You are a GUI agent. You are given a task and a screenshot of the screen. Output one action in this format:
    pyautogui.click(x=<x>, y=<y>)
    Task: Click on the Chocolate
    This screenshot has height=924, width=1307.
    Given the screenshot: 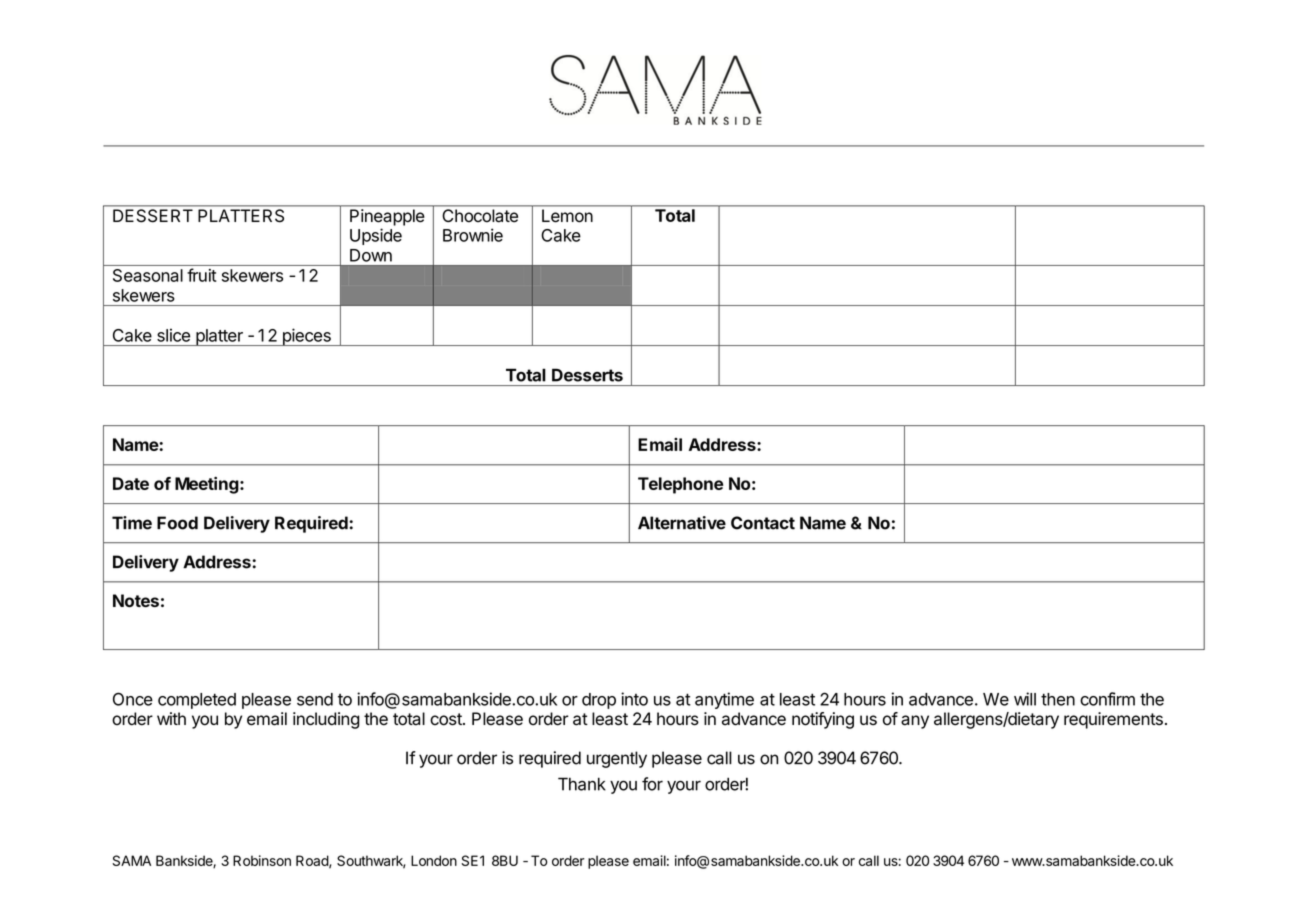 What is the action you would take?
    pyautogui.click(x=480, y=215)
